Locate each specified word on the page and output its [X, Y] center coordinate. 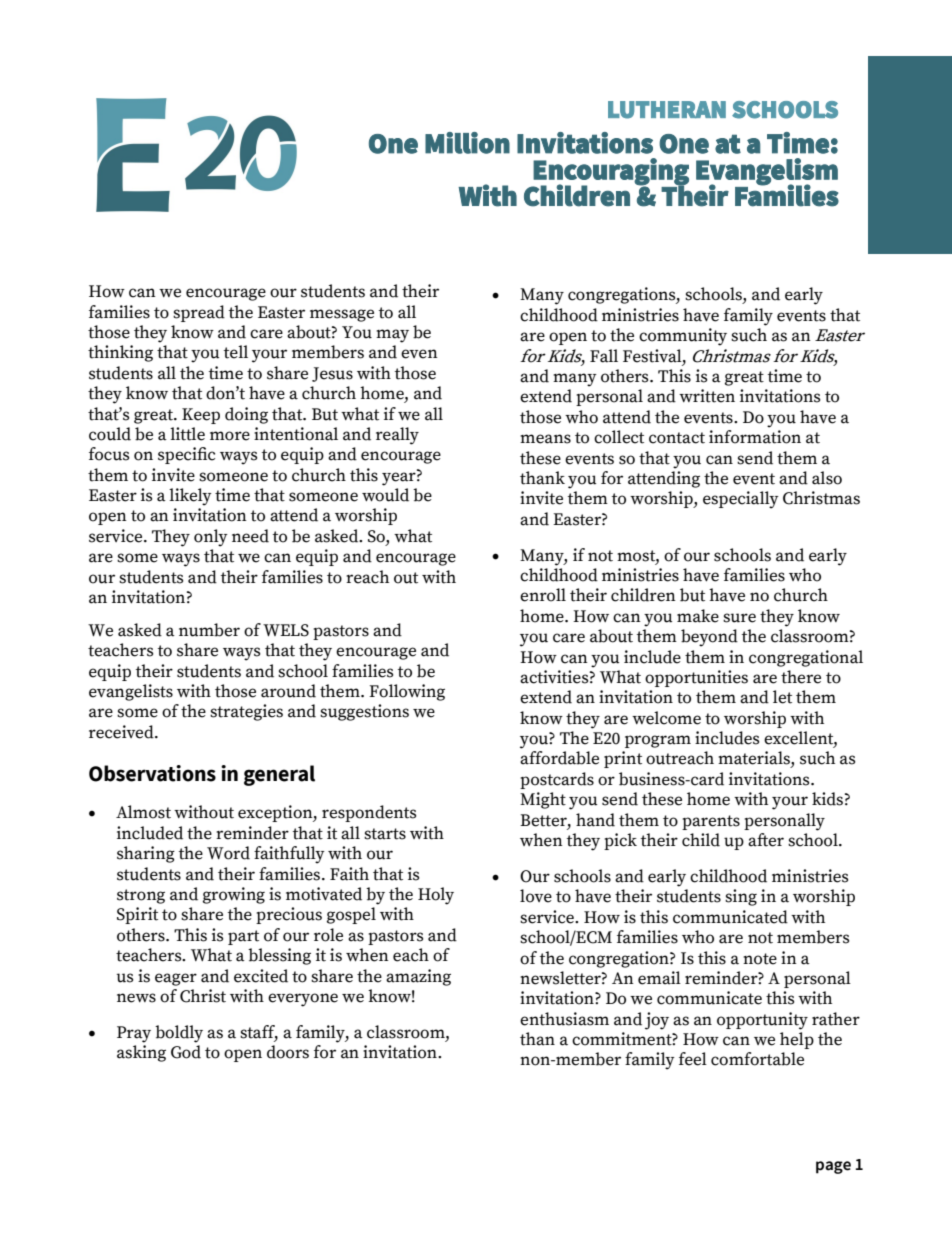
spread [199, 313]
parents [711, 822]
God [186, 1052]
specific [186, 455]
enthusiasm [564, 1019]
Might [543, 800]
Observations [152, 773]
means [545, 439]
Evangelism [767, 172]
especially [741, 500]
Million [467, 143]
